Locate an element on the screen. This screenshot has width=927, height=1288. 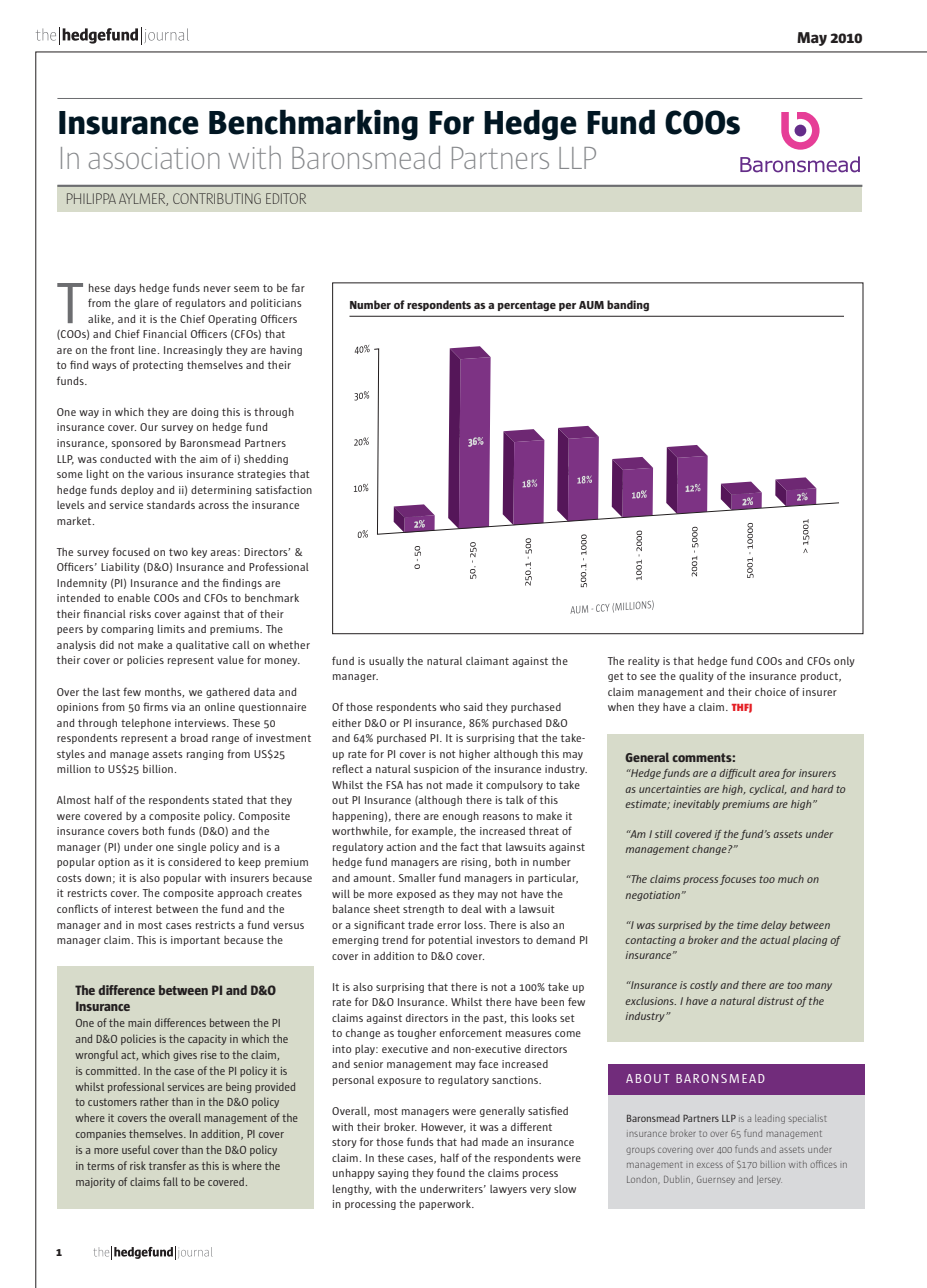
banding is located at coordinates (628, 305).
